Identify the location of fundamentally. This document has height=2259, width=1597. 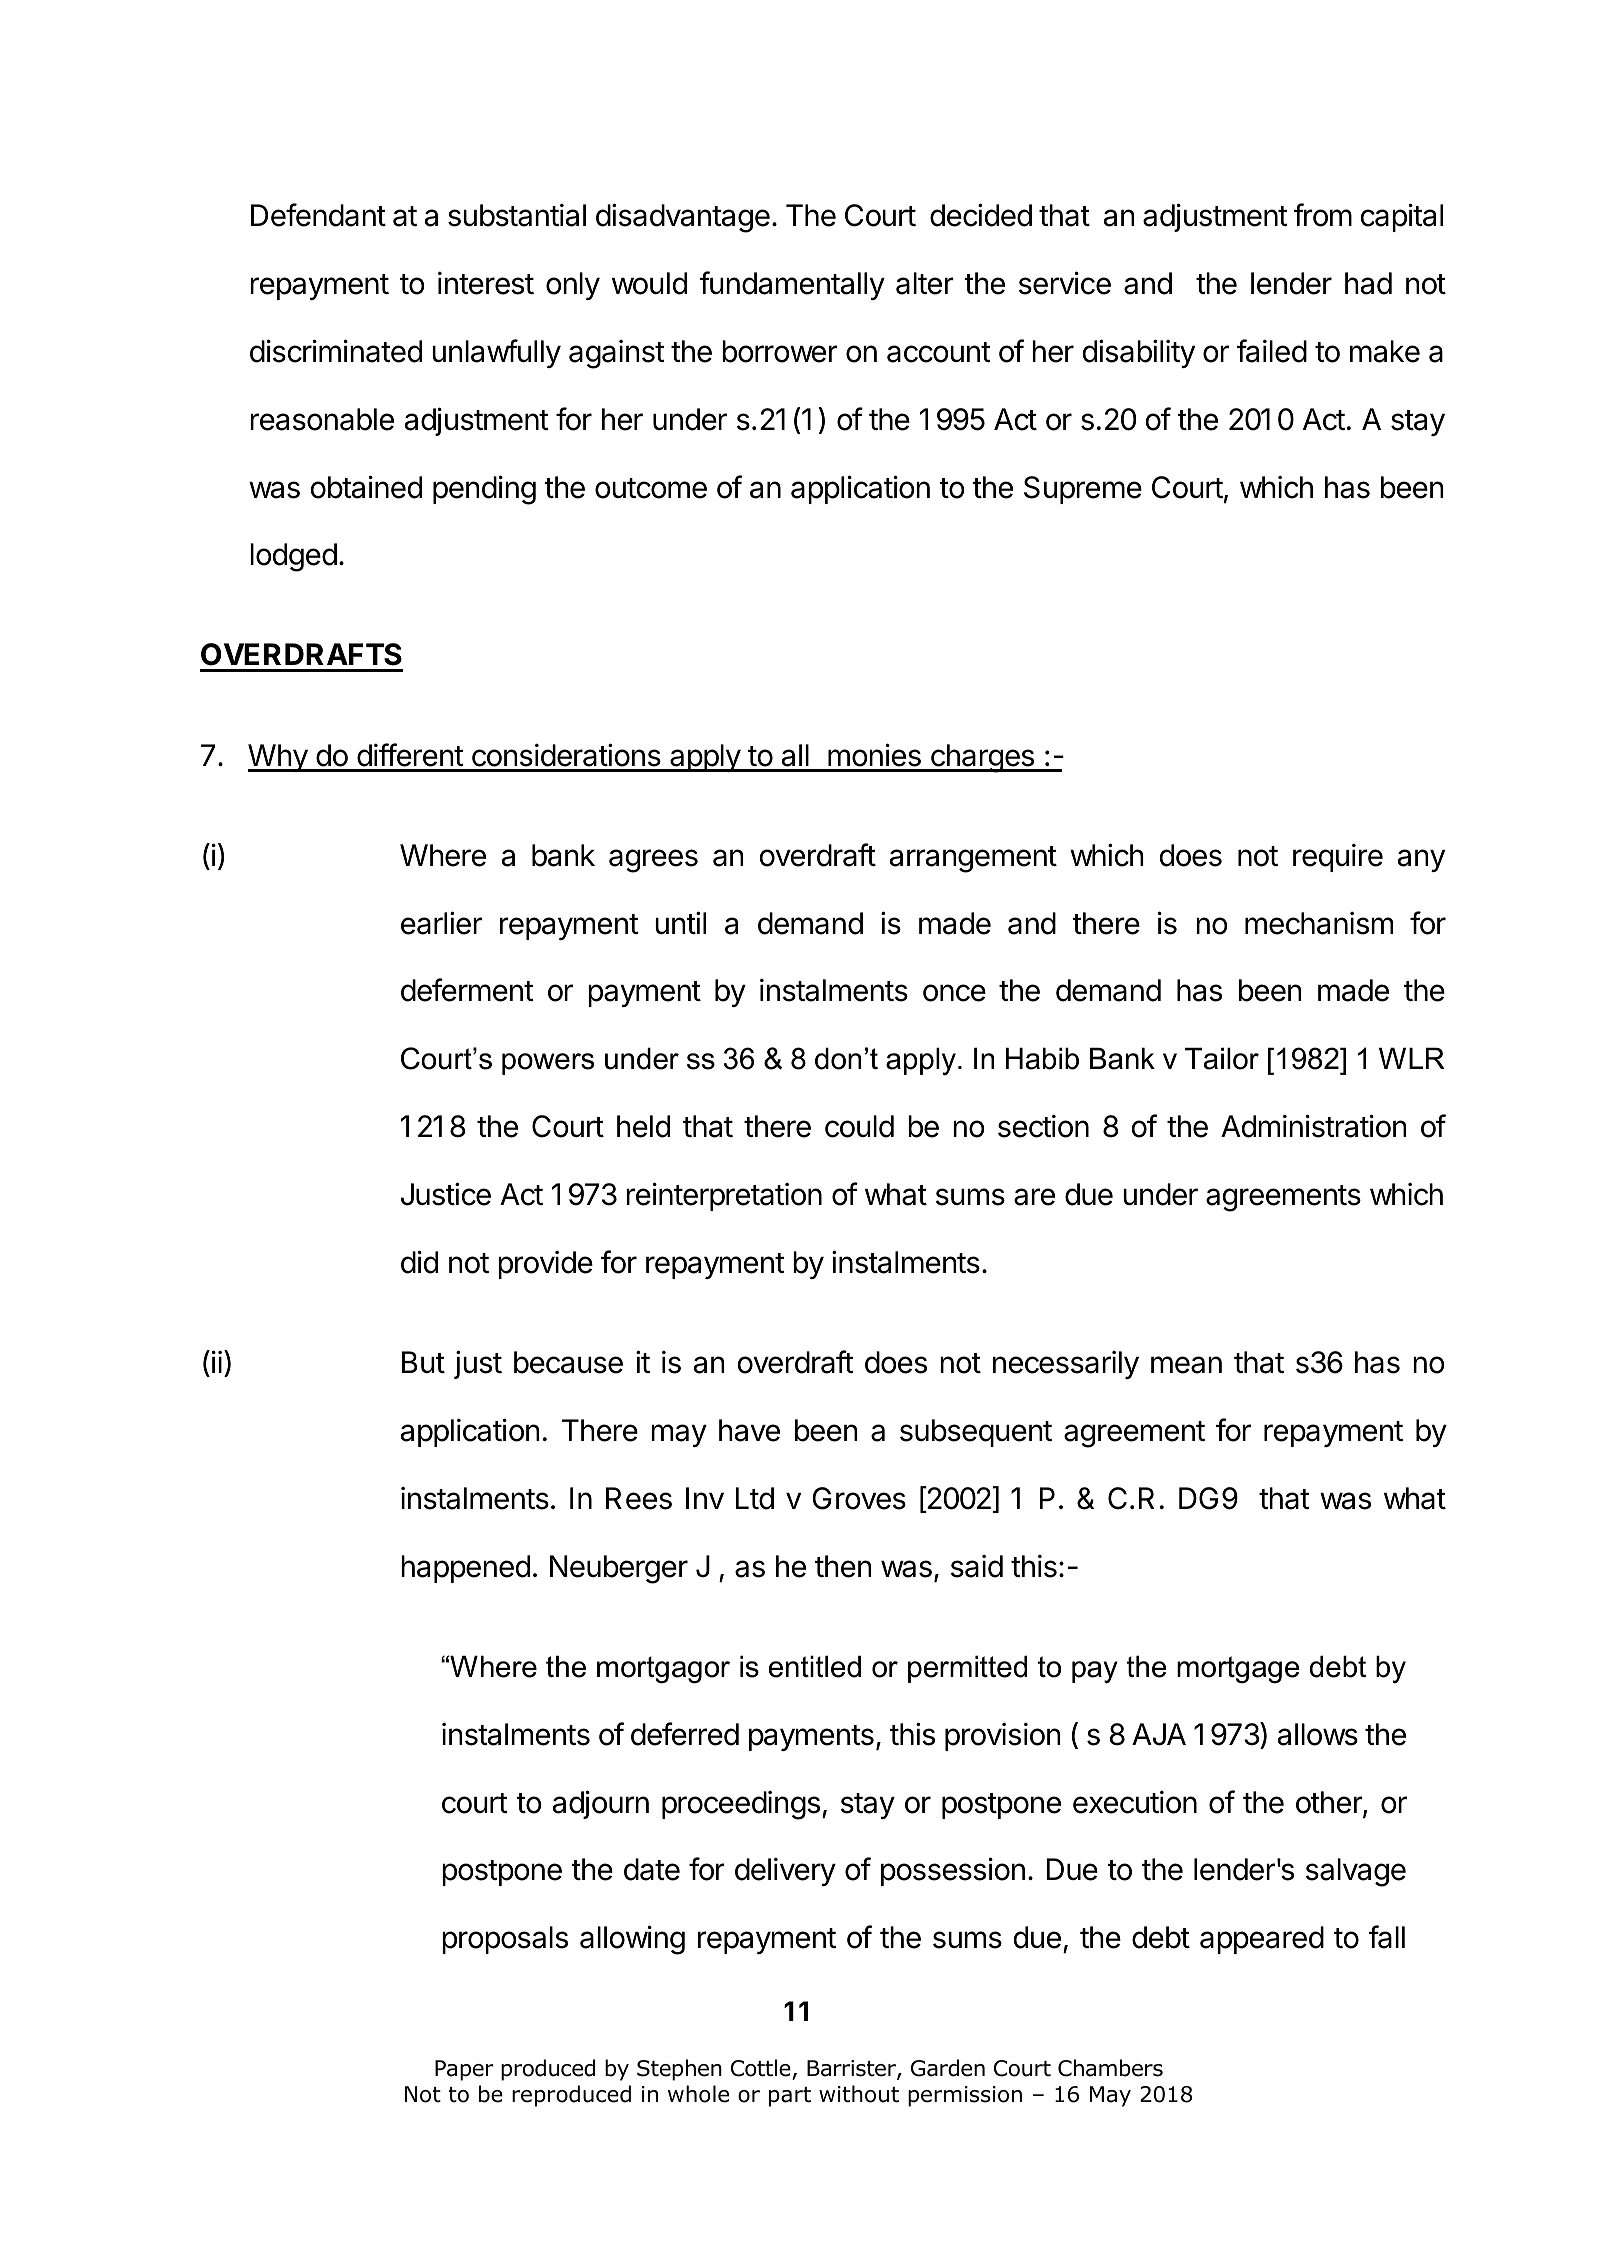
(792, 285).
